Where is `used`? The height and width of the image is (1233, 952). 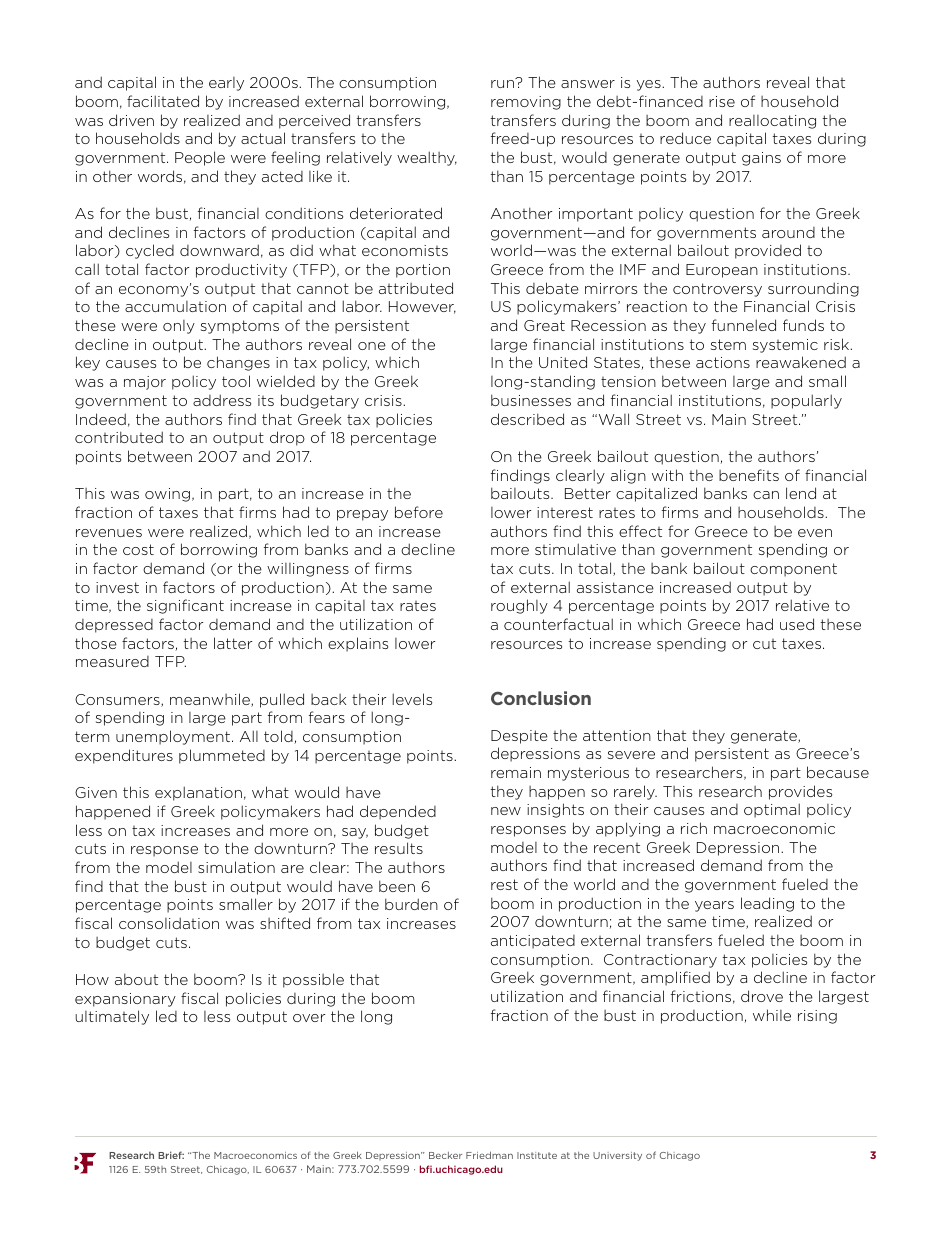 used is located at coordinates (797, 624).
